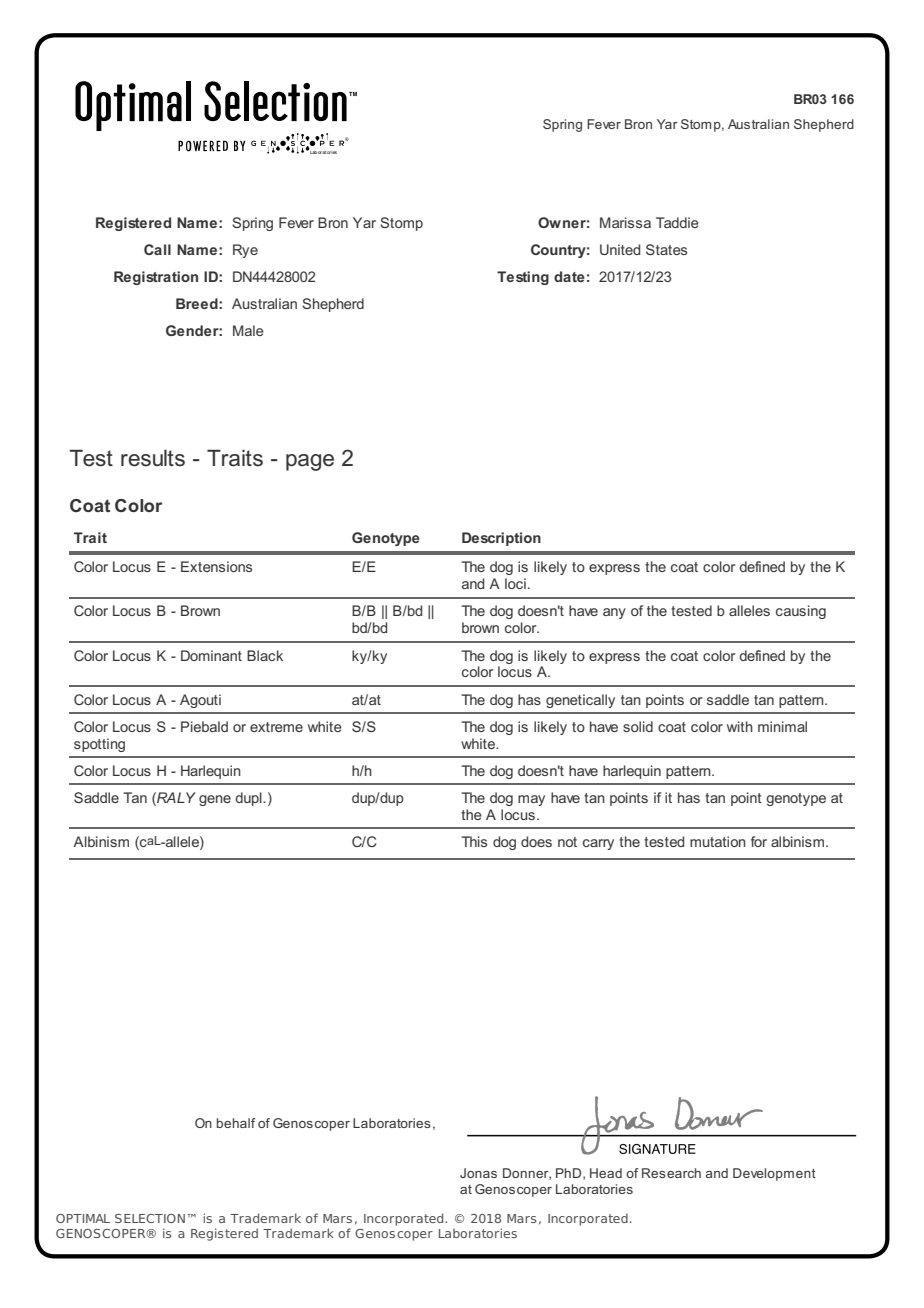  Describe the element at coordinates (666, 249) in the image. I see `States` at that location.
